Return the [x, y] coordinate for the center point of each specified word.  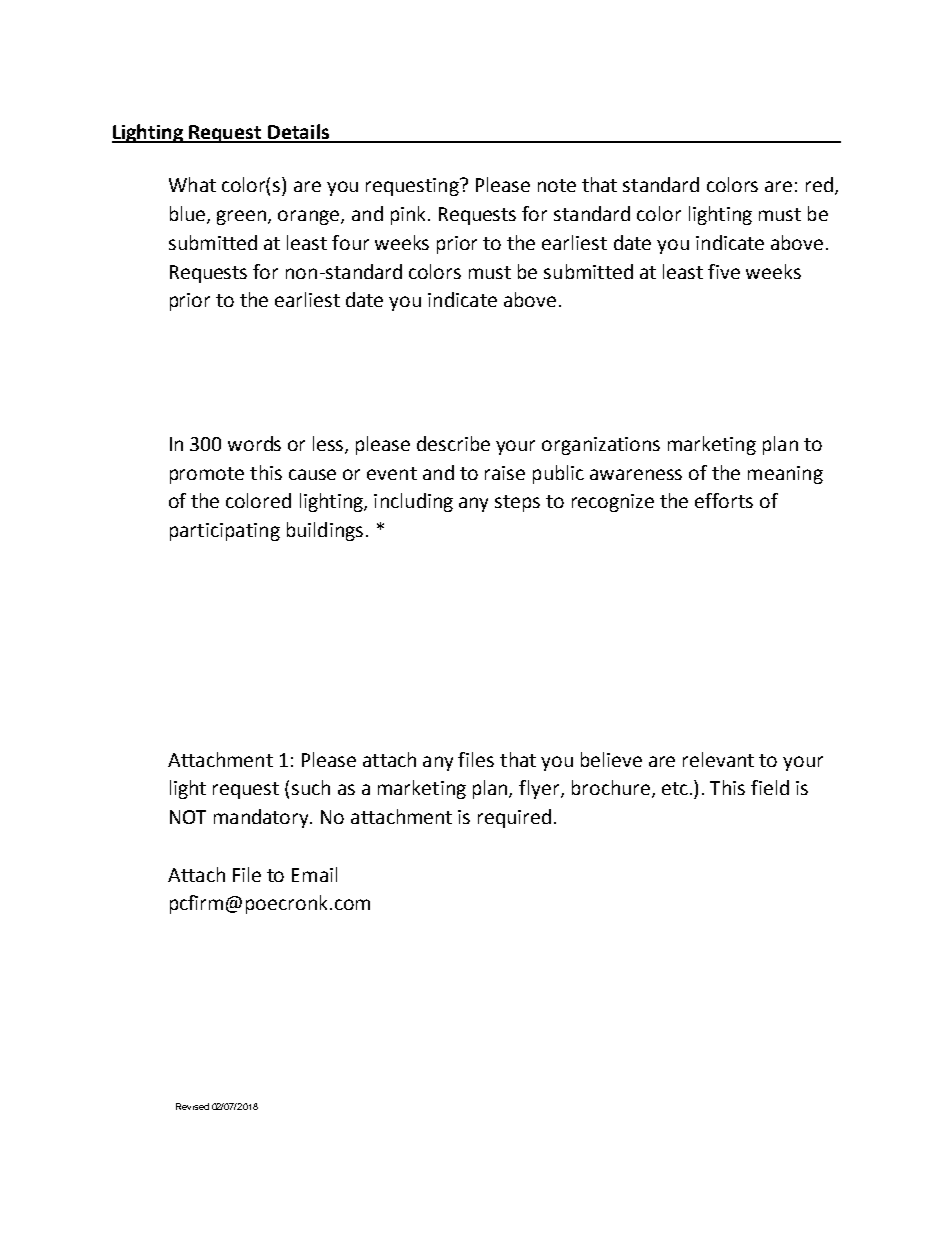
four [350, 242]
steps [517, 503]
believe [611, 759]
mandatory [263, 818]
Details [298, 133]
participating [225, 532]
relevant [718, 759]
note [557, 185]
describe [453, 443]
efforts [724, 500]
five [724, 271]
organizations [601, 446]
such [311, 787]
